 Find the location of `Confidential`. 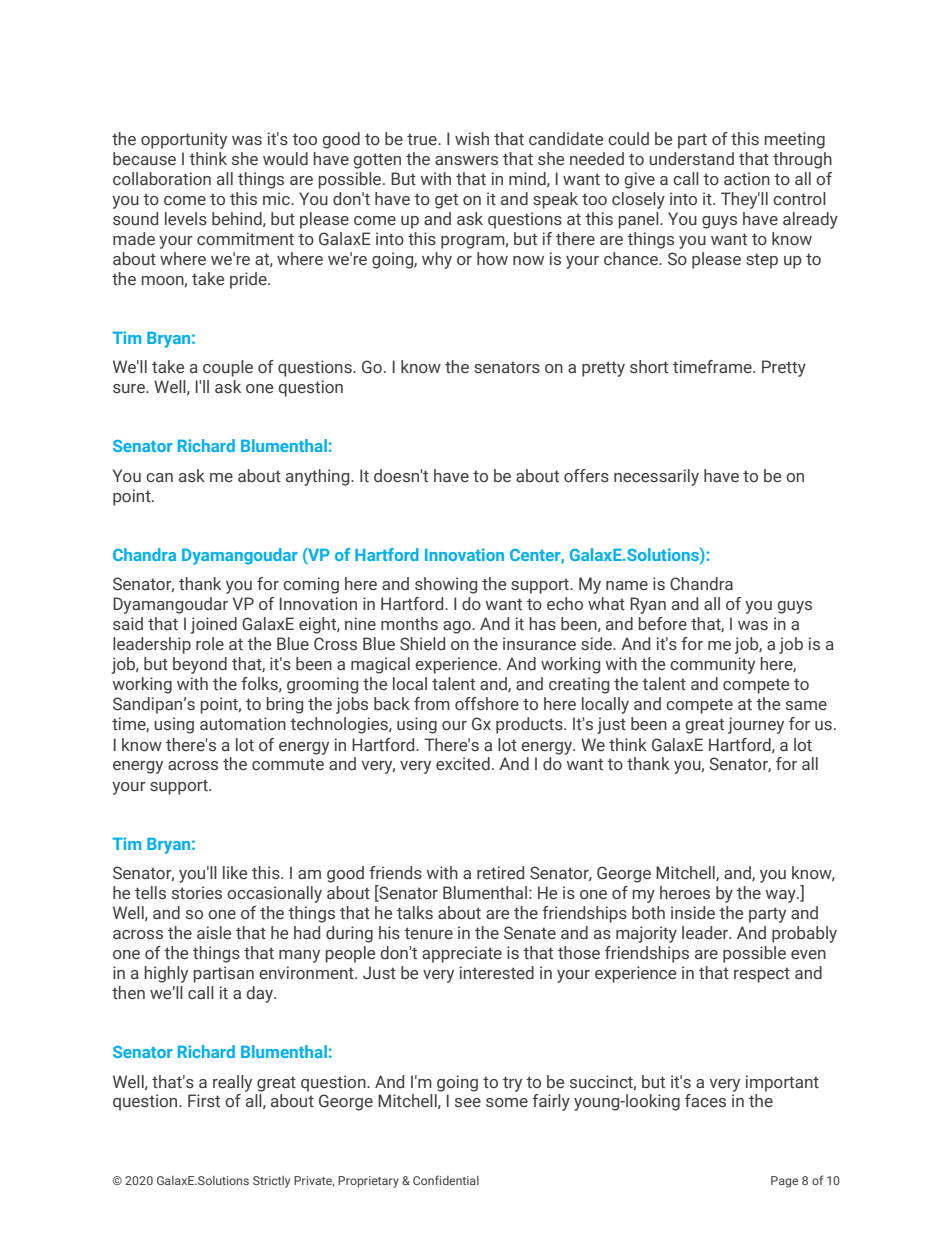

Confidential is located at coordinates (446, 1180).
